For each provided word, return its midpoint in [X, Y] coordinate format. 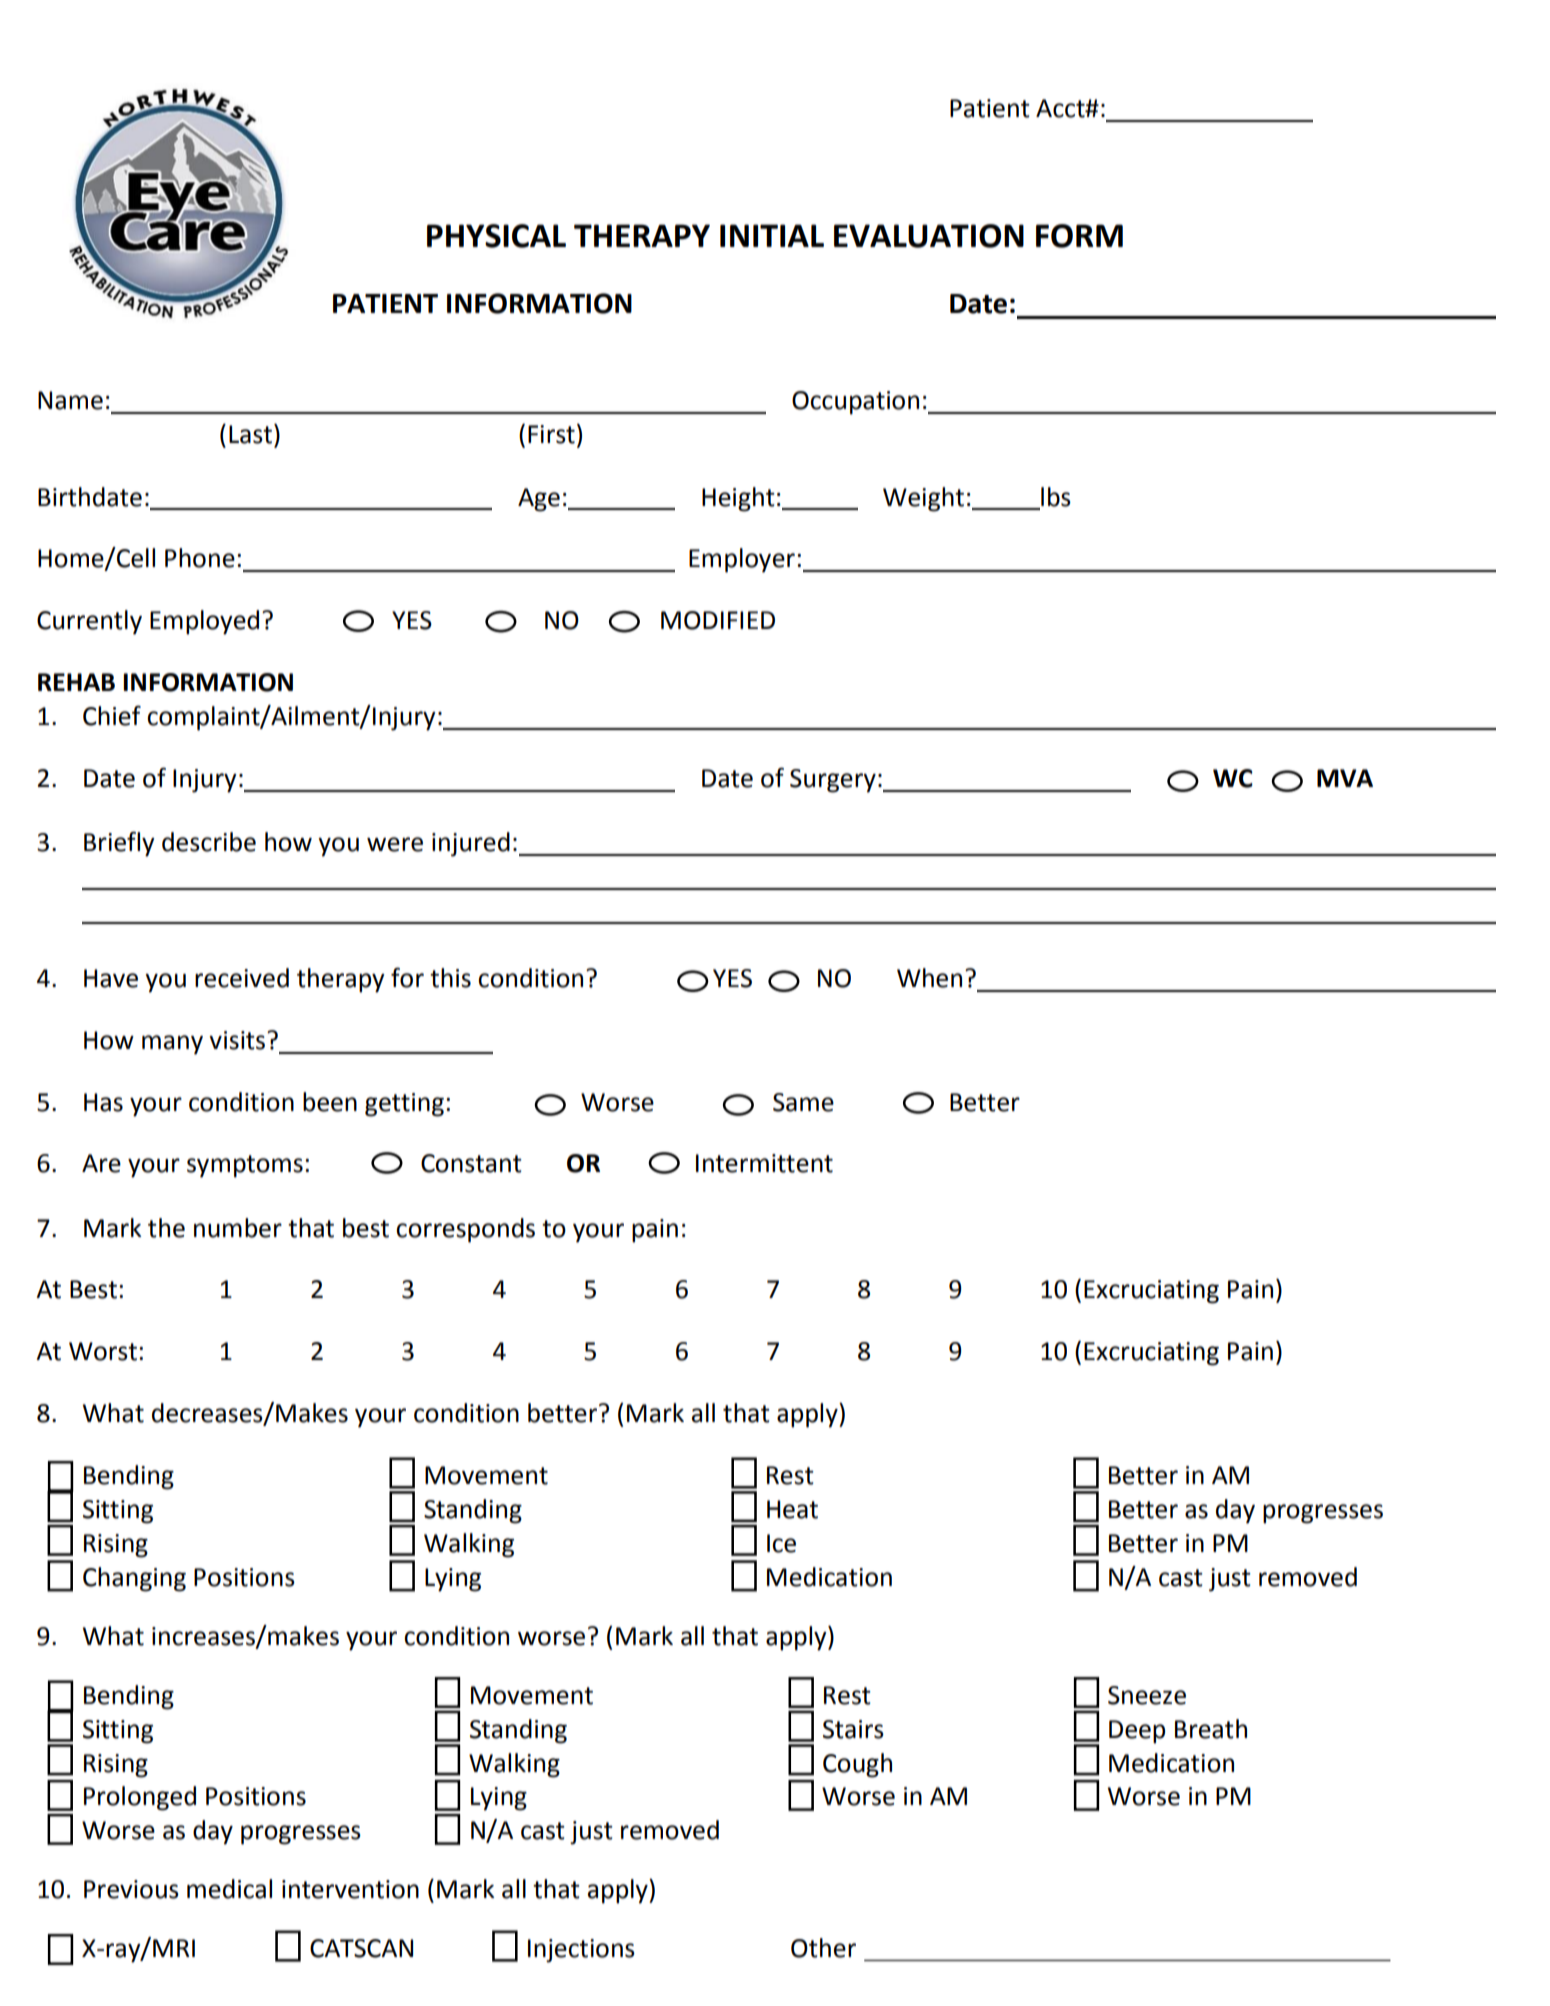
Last [250, 434]
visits [237, 1040]
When [929, 978]
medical [229, 1889]
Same [803, 1102]
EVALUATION [929, 236]
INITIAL [772, 235]
